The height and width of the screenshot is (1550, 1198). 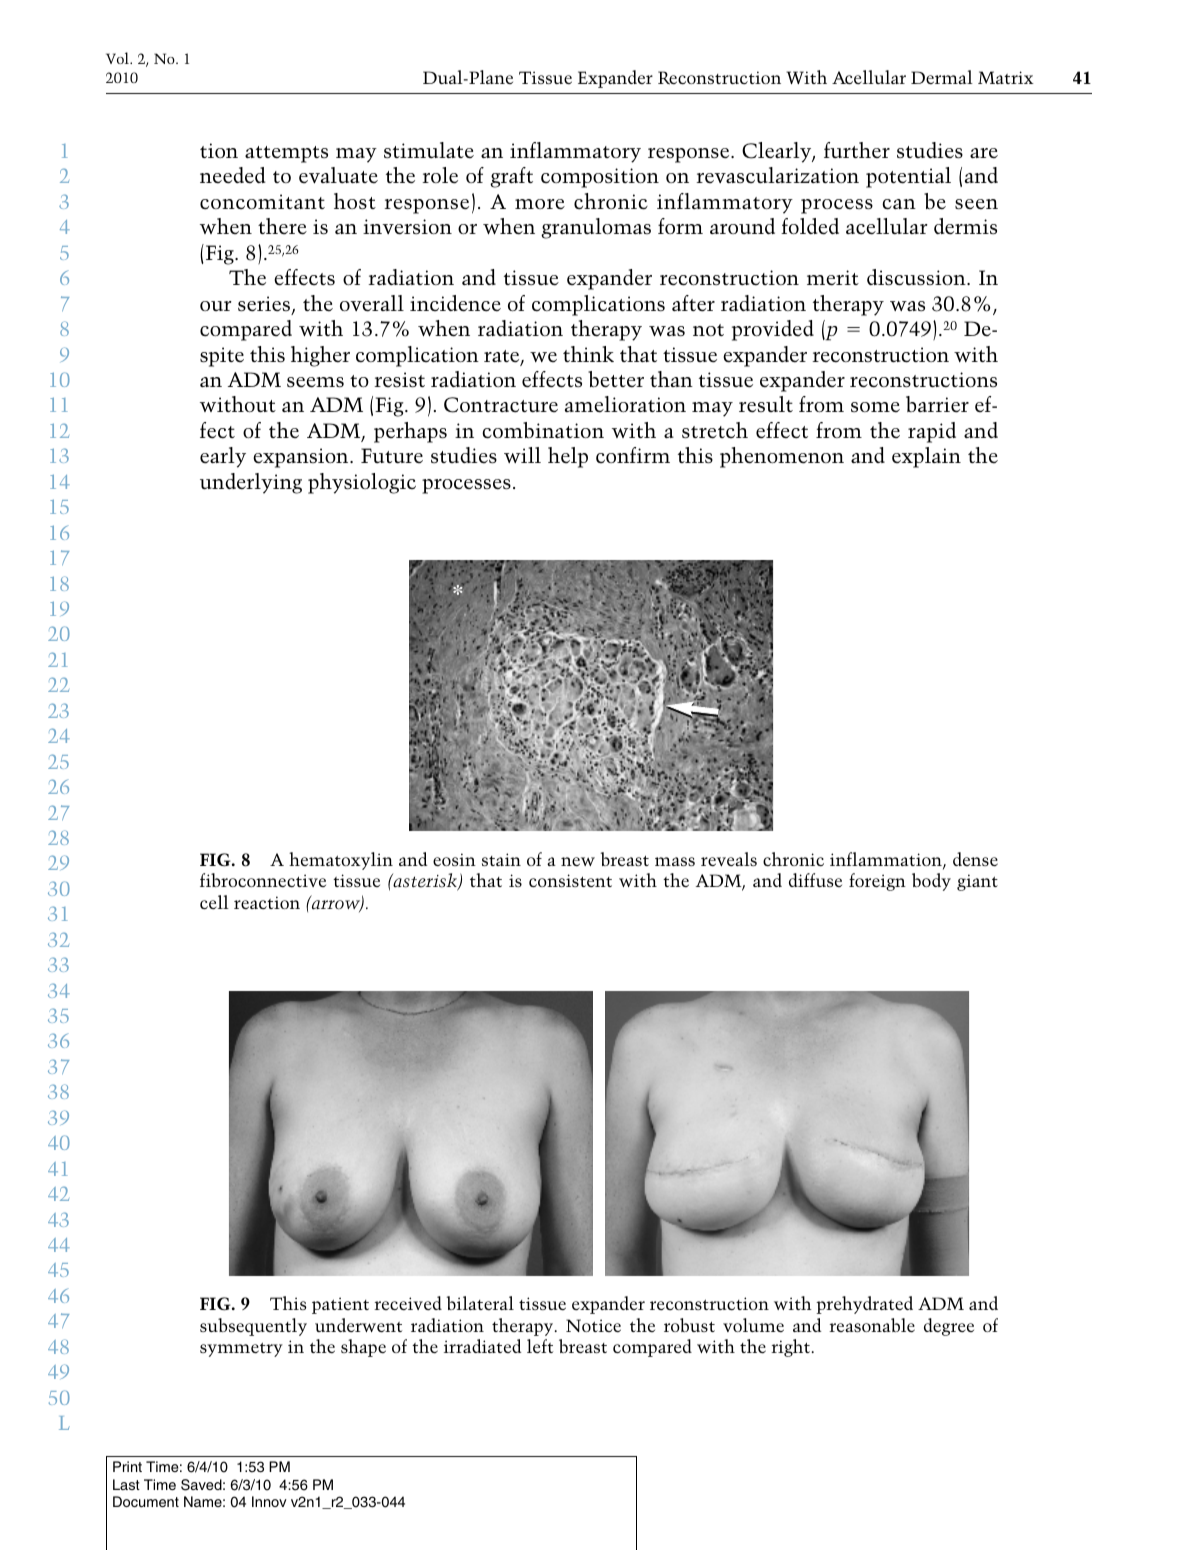 What do you see at coordinates (146, 1501) in the screenshot?
I see `Document` at bounding box center [146, 1501].
